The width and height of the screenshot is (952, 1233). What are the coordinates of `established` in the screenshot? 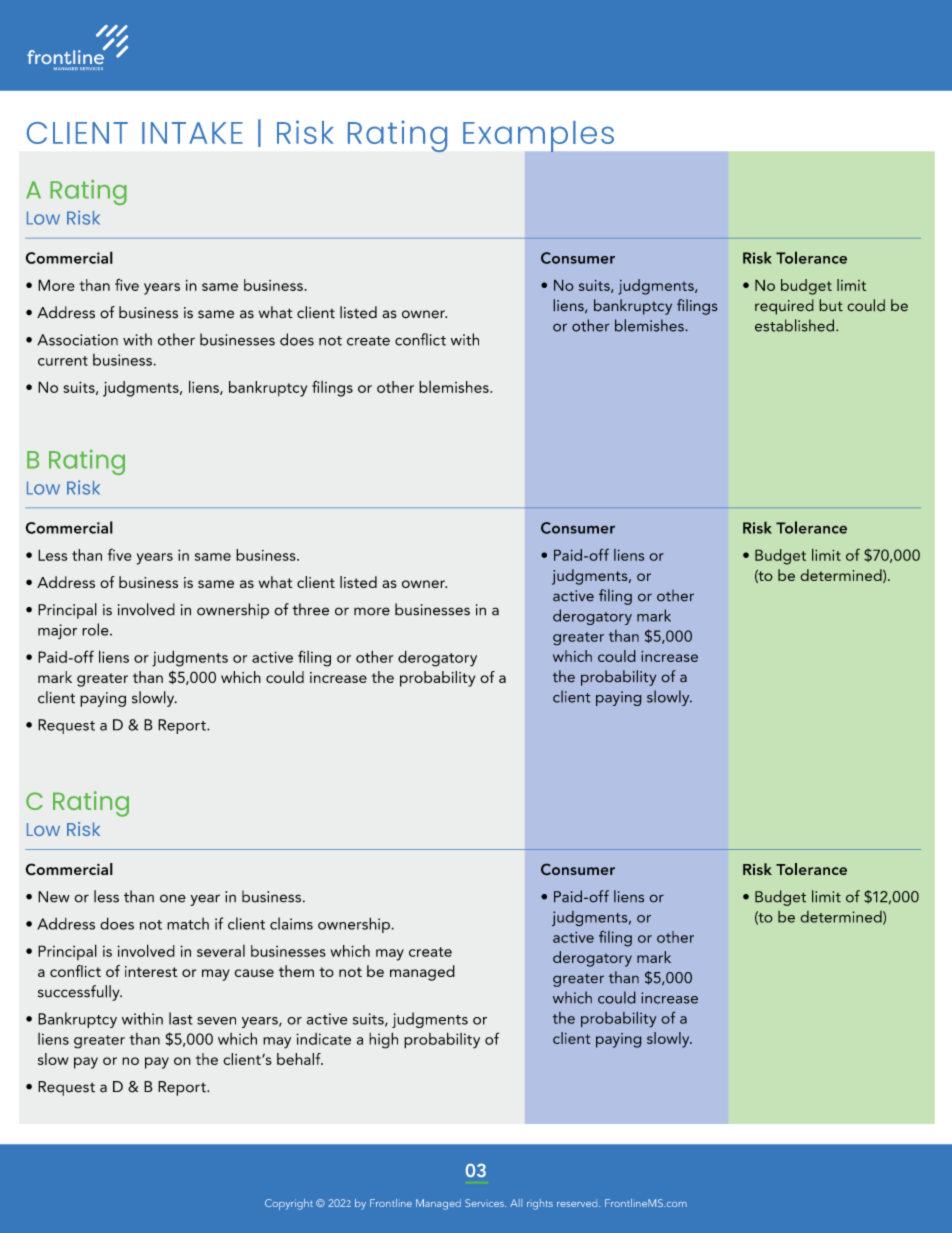 It's located at (796, 325).
